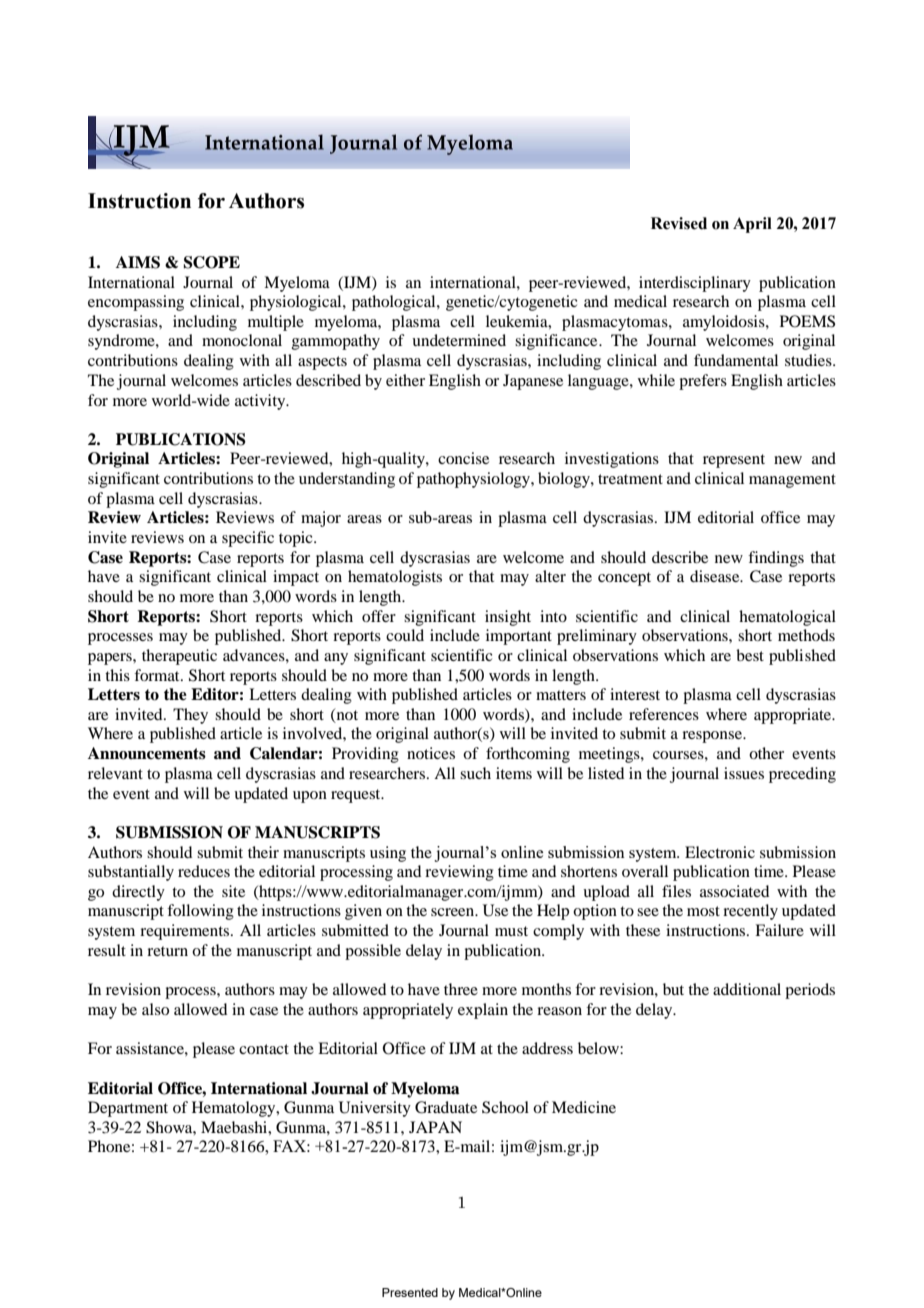 The image size is (924, 1308). What do you see at coordinates (744, 773) in the screenshot?
I see `issues` at bounding box center [744, 773].
